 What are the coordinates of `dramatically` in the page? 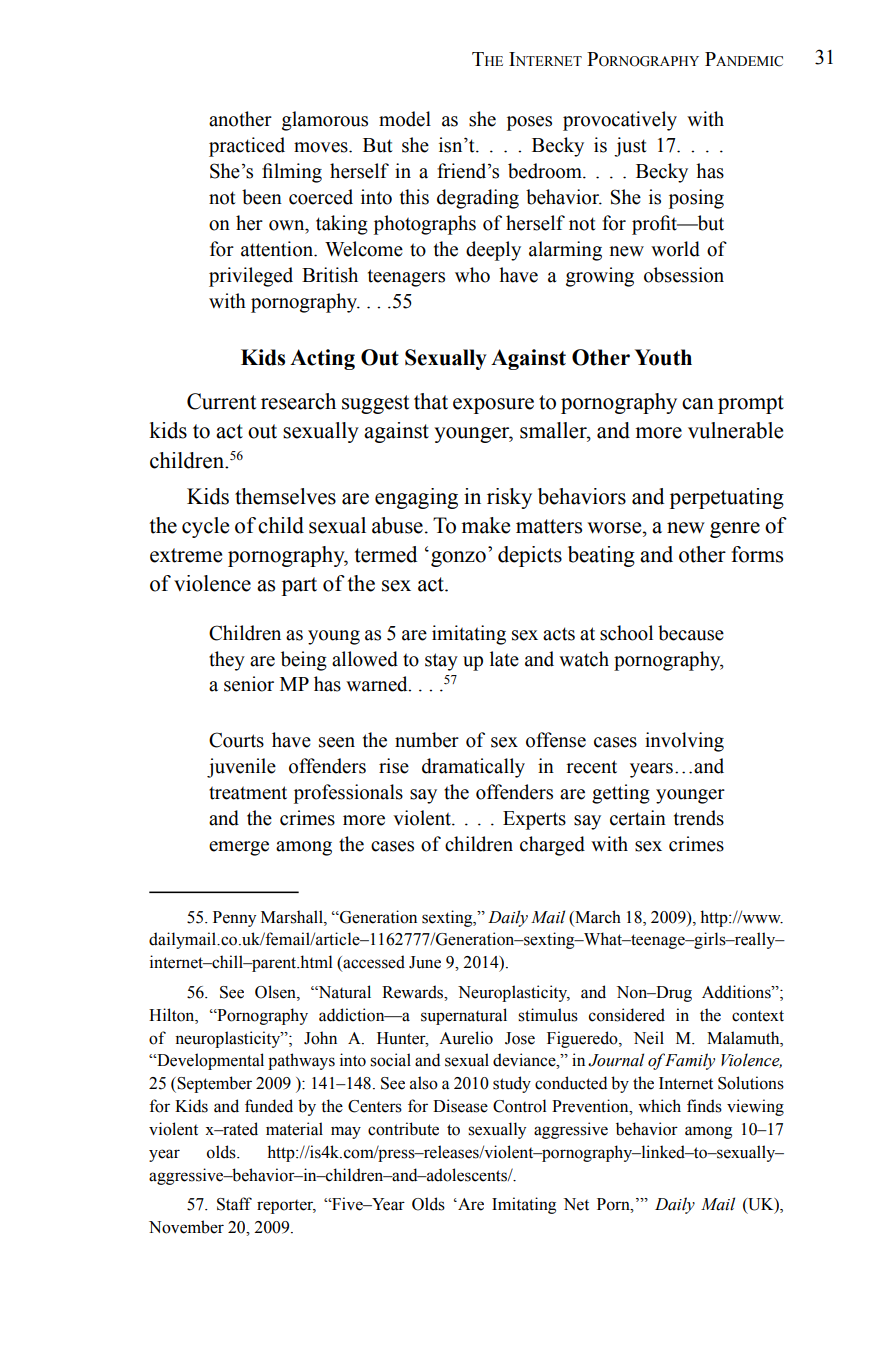 It's located at (473, 768).
